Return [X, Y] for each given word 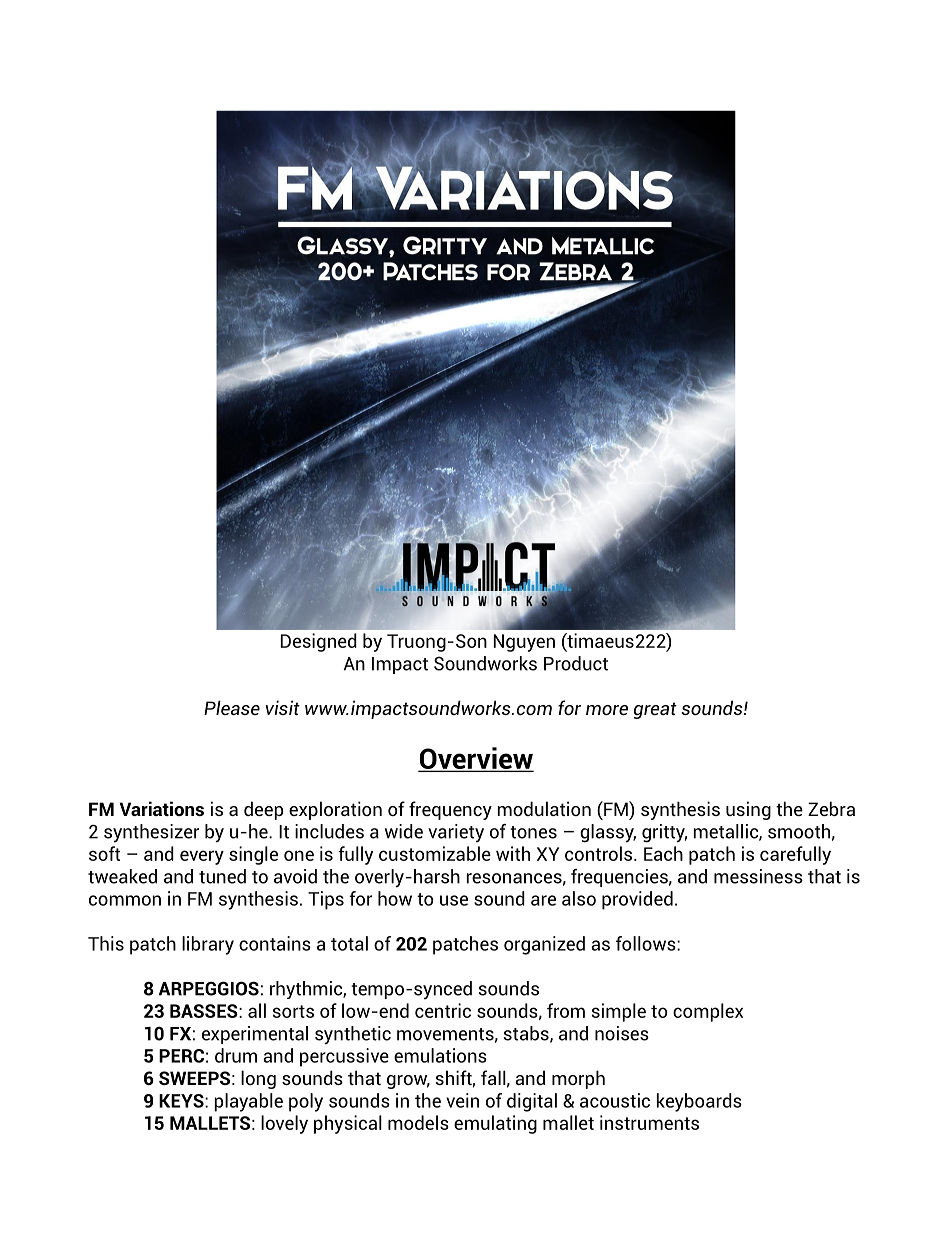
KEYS [182, 1101]
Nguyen [524, 643]
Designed [318, 642]
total [349, 943]
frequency [450, 810]
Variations [162, 808]
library [208, 945]
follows [647, 943]
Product [576, 663]
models [418, 1122]
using [748, 810]
